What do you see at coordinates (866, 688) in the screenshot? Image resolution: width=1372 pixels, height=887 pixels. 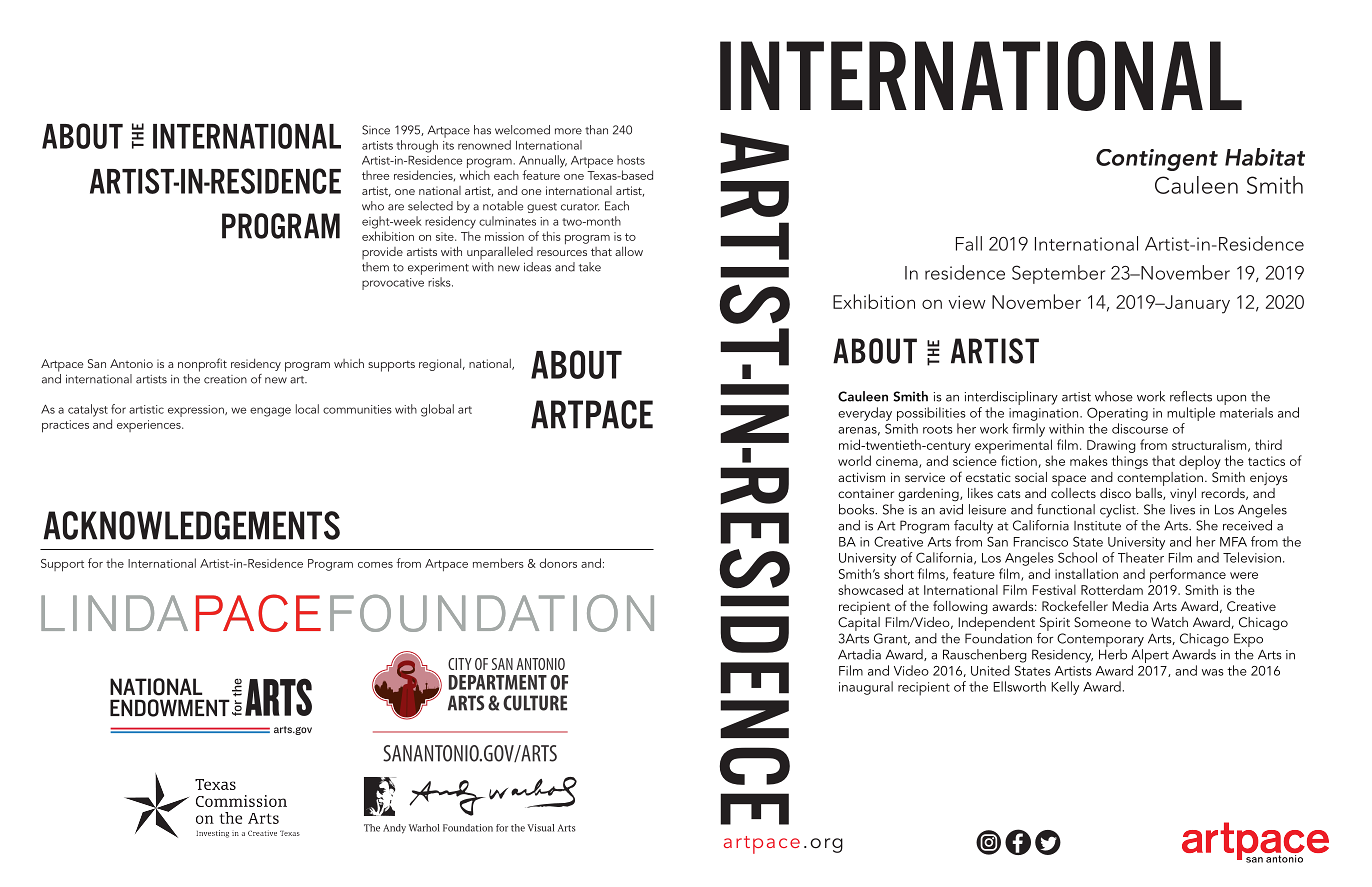 I see `inaugural` at bounding box center [866, 688].
